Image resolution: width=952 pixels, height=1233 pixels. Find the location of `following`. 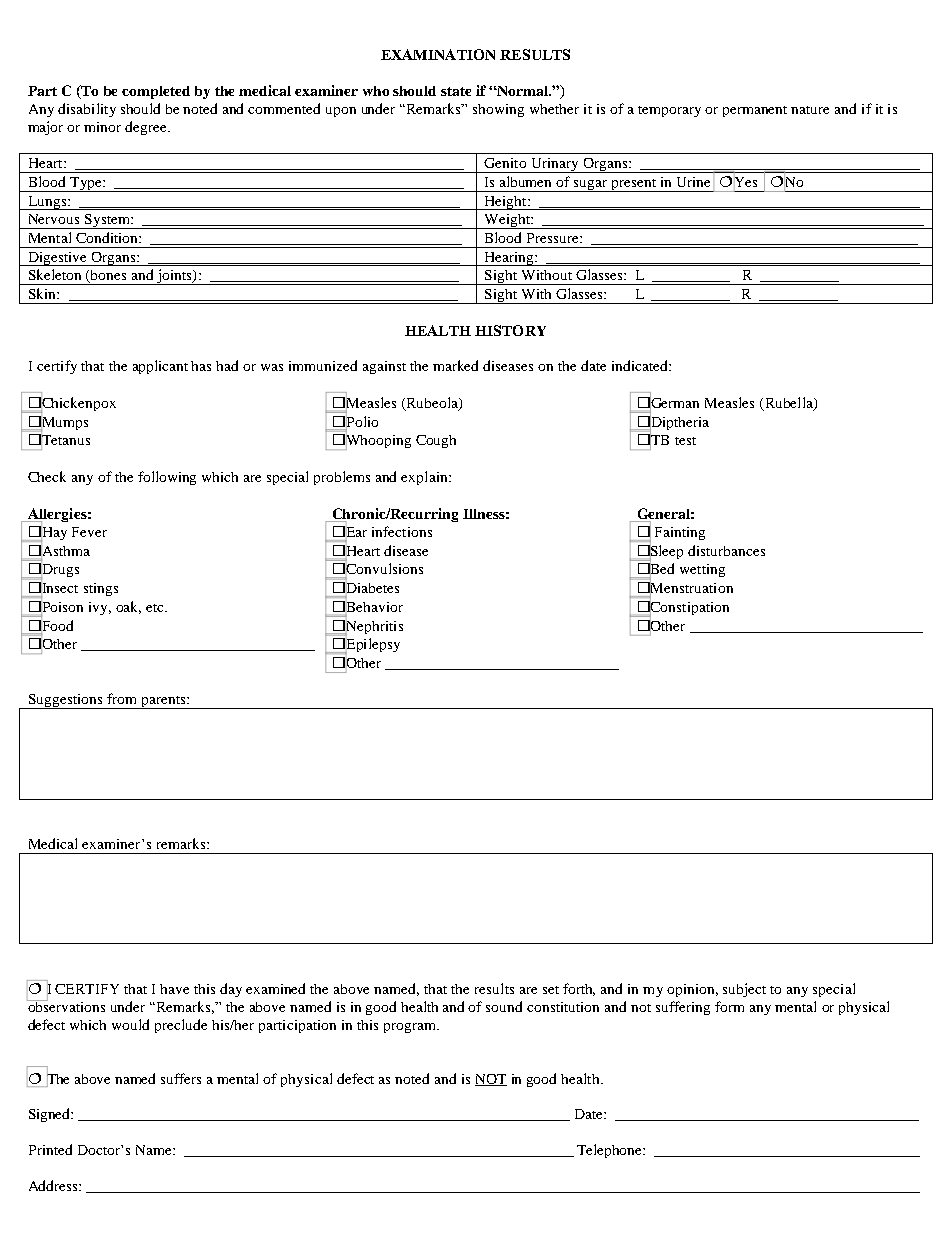

following is located at coordinates (167, 478).
